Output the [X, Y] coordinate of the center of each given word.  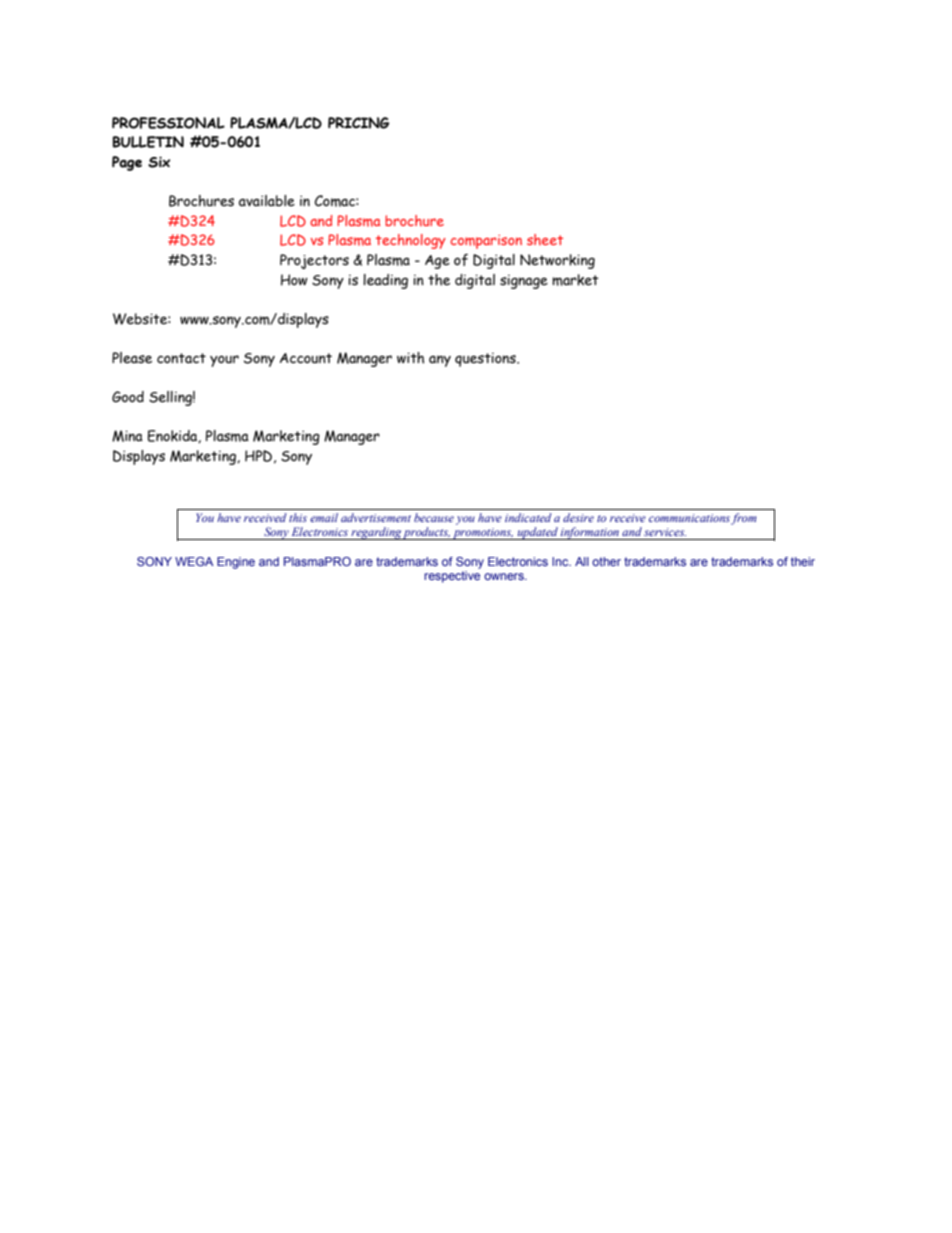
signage [524, 282]
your [224, 361]
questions [486, 360]
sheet [545, 239]
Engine [236, 563]
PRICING [359, 123]
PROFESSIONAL [168, 123]
